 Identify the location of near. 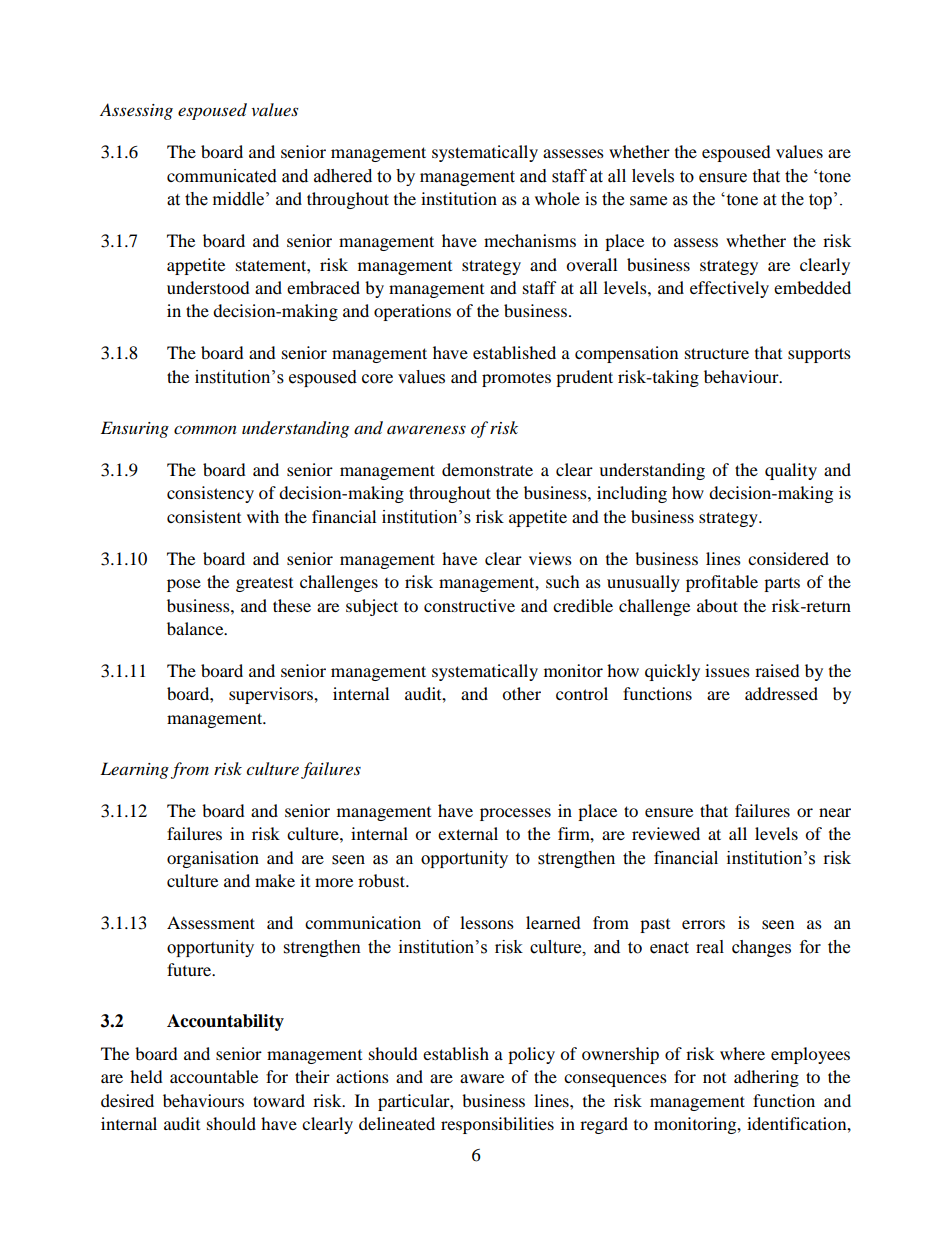
(835, 812).
